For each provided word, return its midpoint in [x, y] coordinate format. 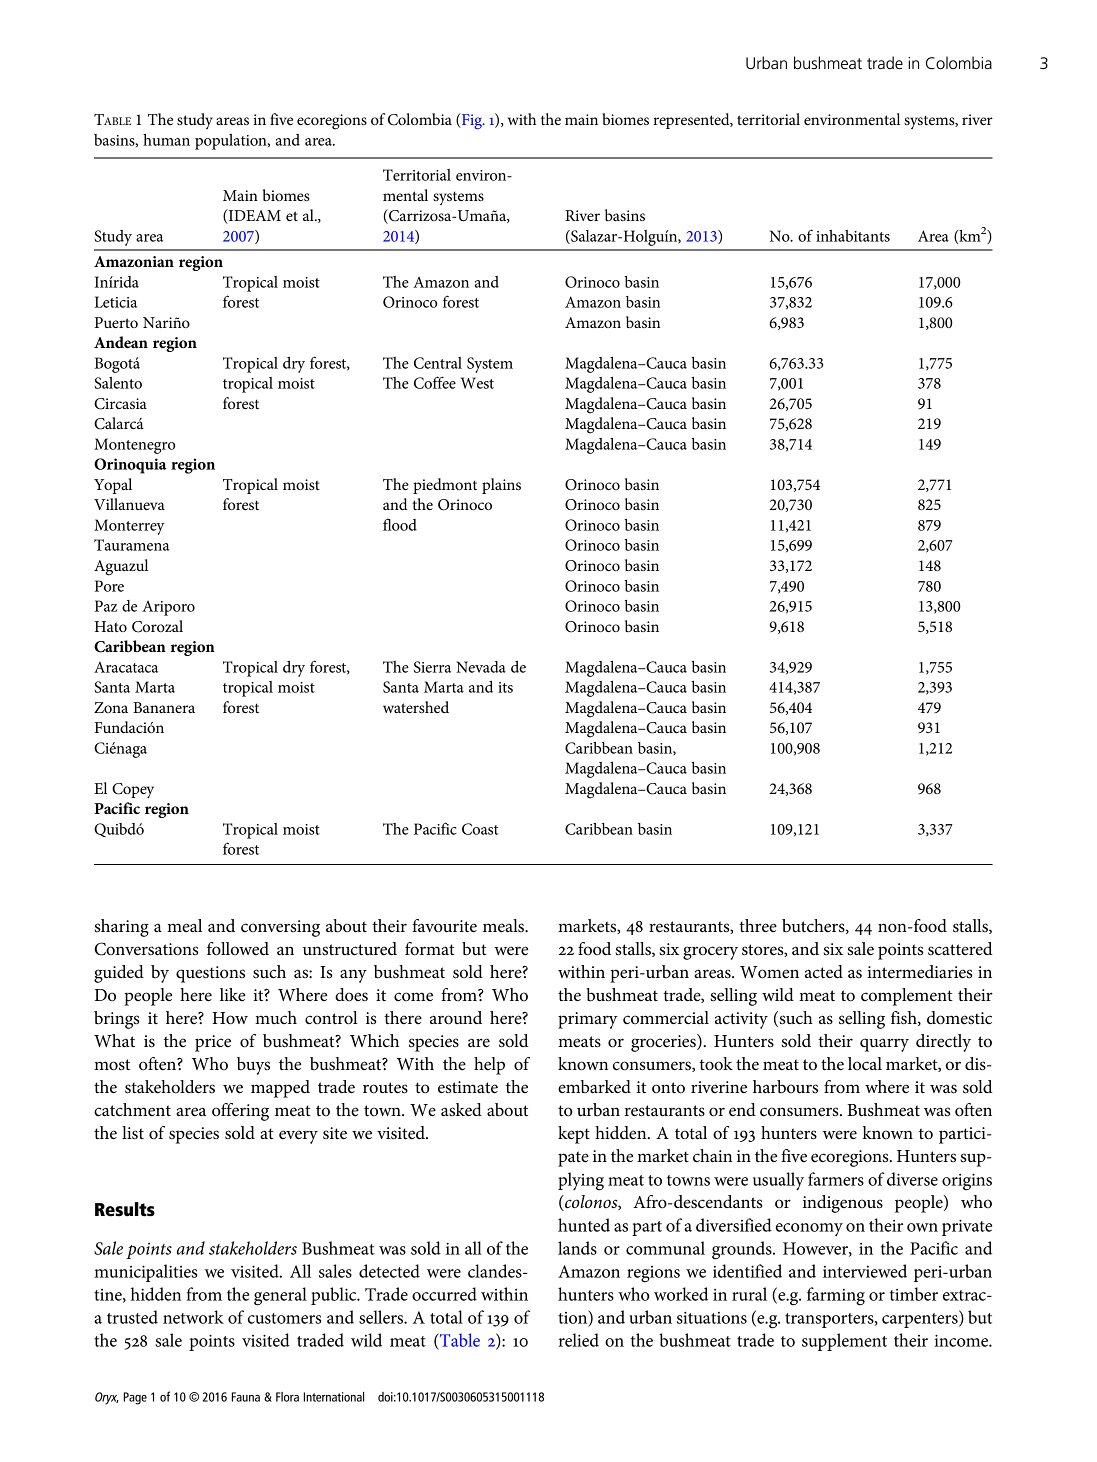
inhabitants [853, 236]
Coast [480, 829]
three [758, 926]
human [166, 140]
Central [438, 363]
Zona [111, 707]
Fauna [245, 1397]
